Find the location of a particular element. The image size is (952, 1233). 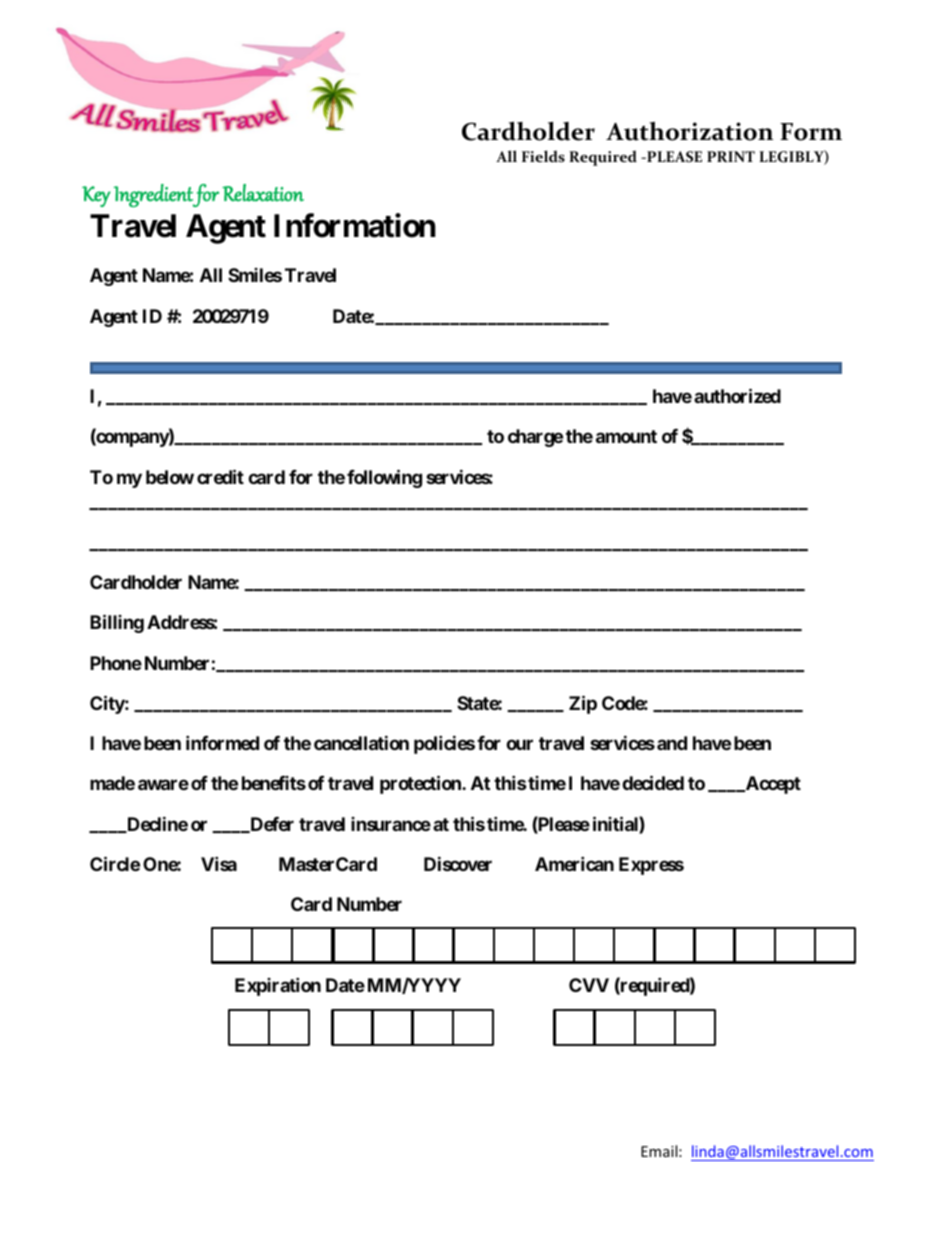

Ingredient is located at coordinates (153, 196).
